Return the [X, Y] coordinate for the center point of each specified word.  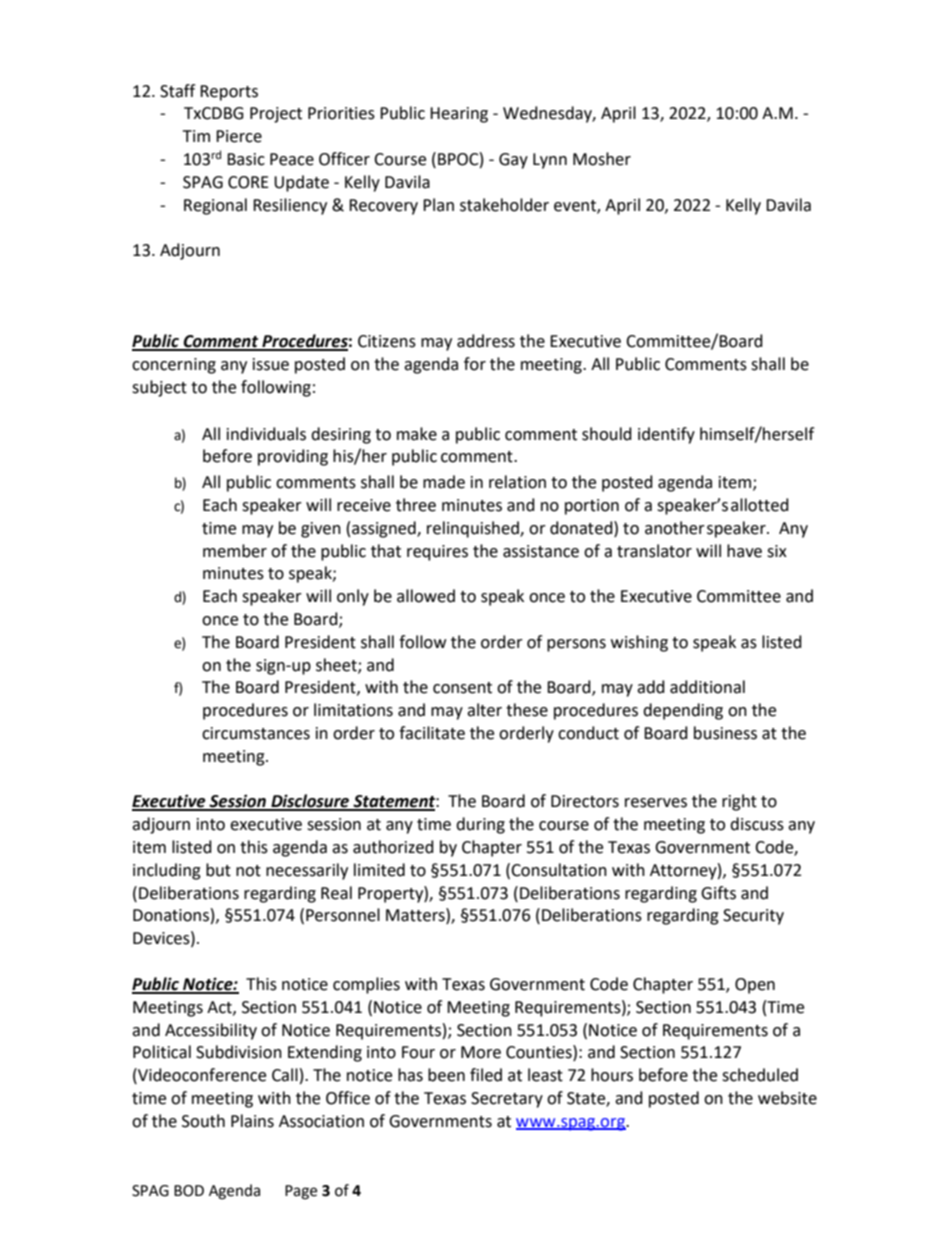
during [480, 825]
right [739, 802]
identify [666, 435]
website [787, 1098]
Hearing [459, 115]
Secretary [507, 1100]
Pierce [239, 136]
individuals [266, 434]
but [218, 870]
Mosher [602, 159]
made [444, 482]
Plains [252, 1121]
